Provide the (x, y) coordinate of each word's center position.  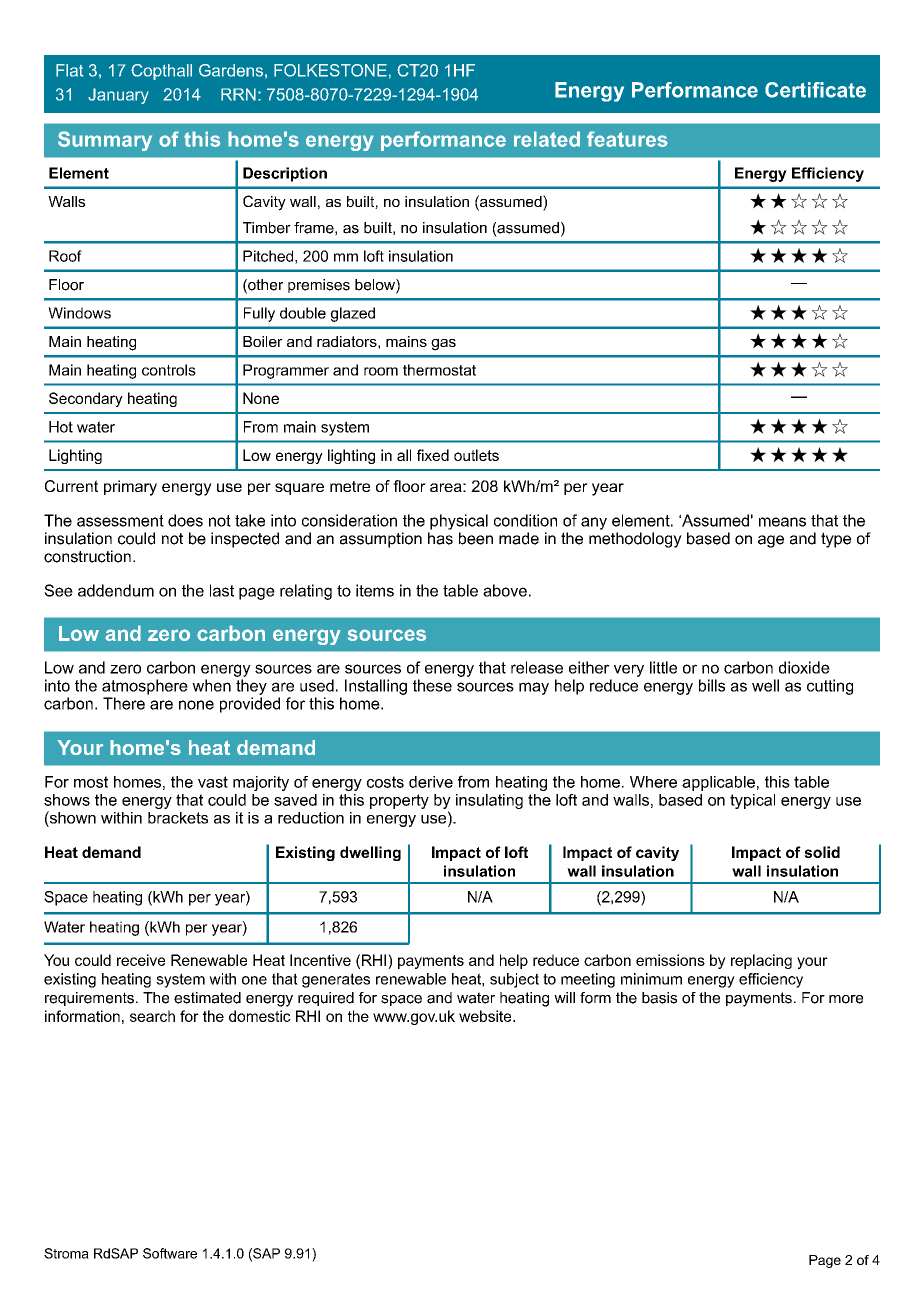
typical (752, 801)
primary (130, 488)
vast (213, 782)
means (782, 522)
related (547, 139)
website (486, 1016)
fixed (433, 455)
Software (170, 1253)
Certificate (815, 90)
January (118, 96)
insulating (489, 801)
